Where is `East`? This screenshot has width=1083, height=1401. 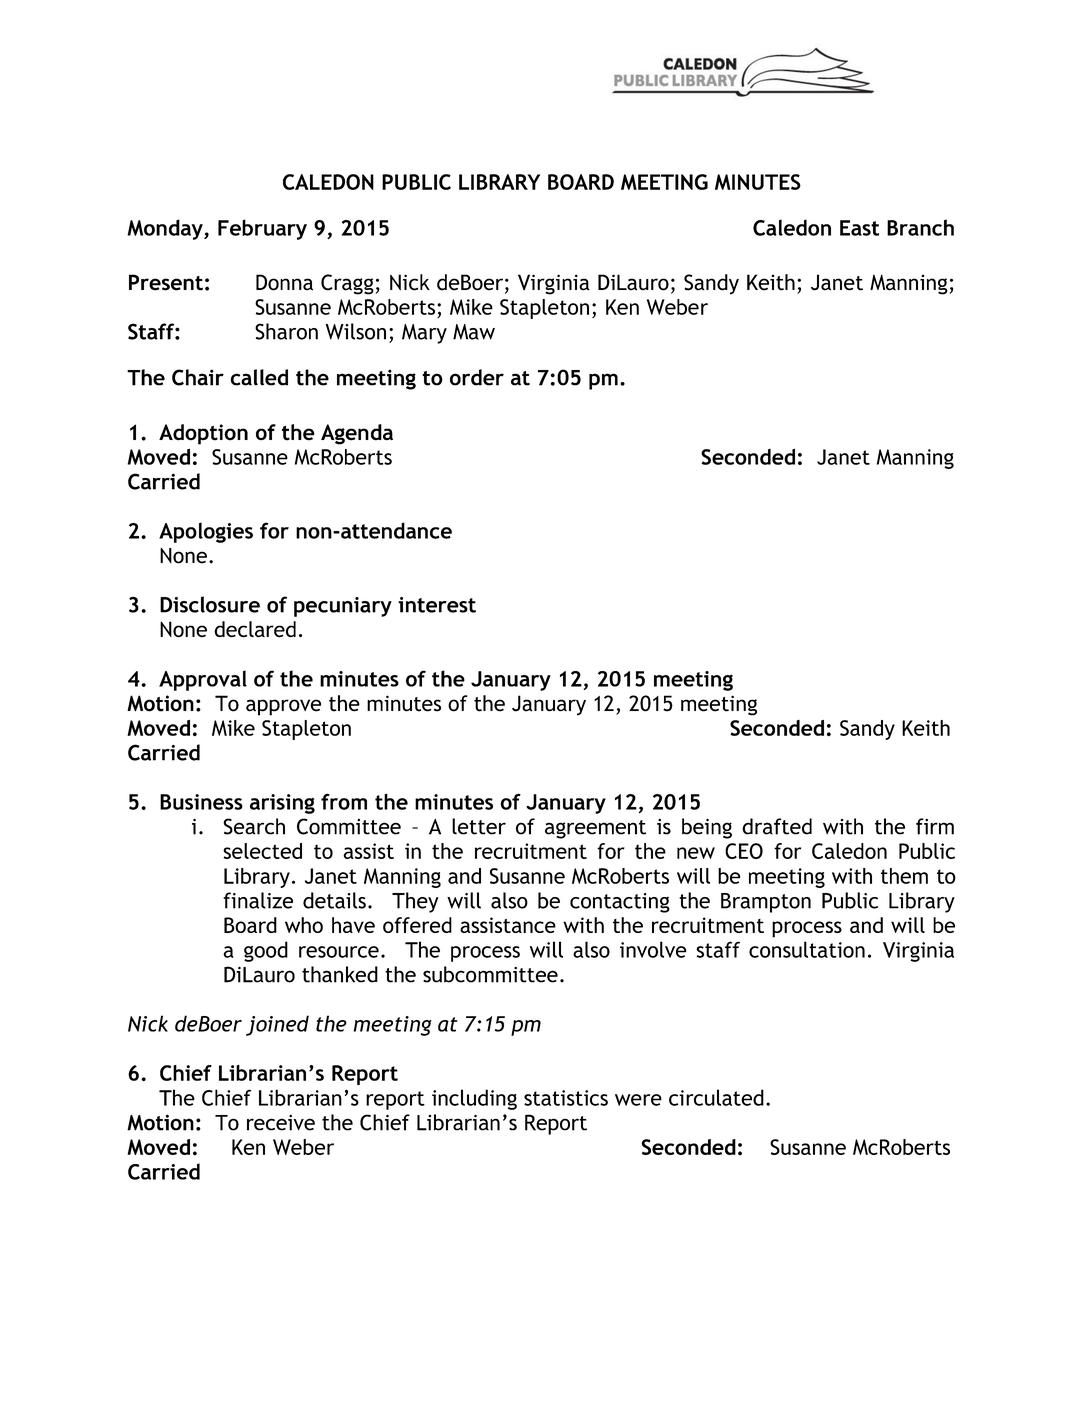
East is located at coordinates (859, 228).
